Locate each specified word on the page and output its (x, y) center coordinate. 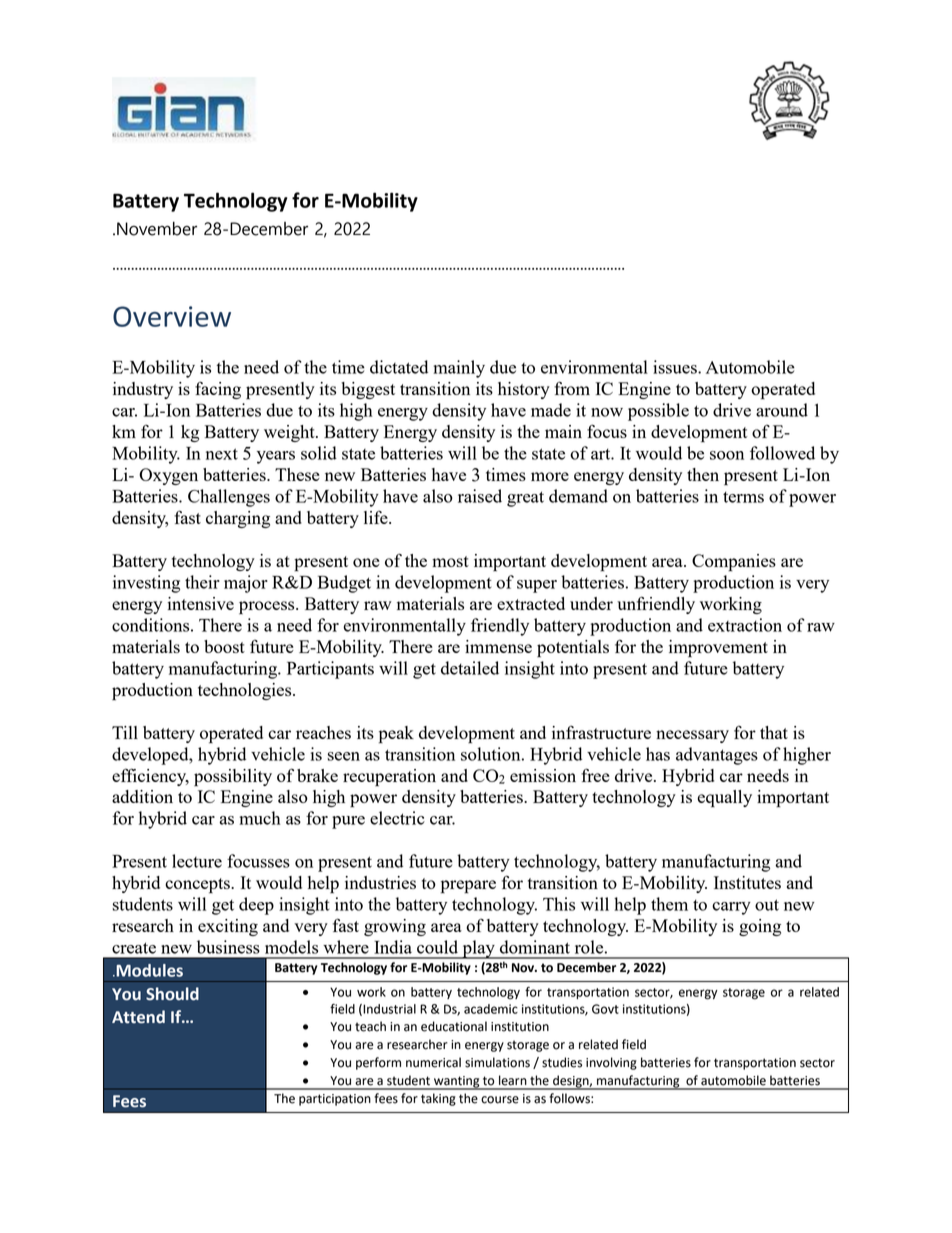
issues (676, 367)
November (157, 228)
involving (611, 1063)
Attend (138, 1017)
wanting (457, 1083)
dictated (399, 367)
